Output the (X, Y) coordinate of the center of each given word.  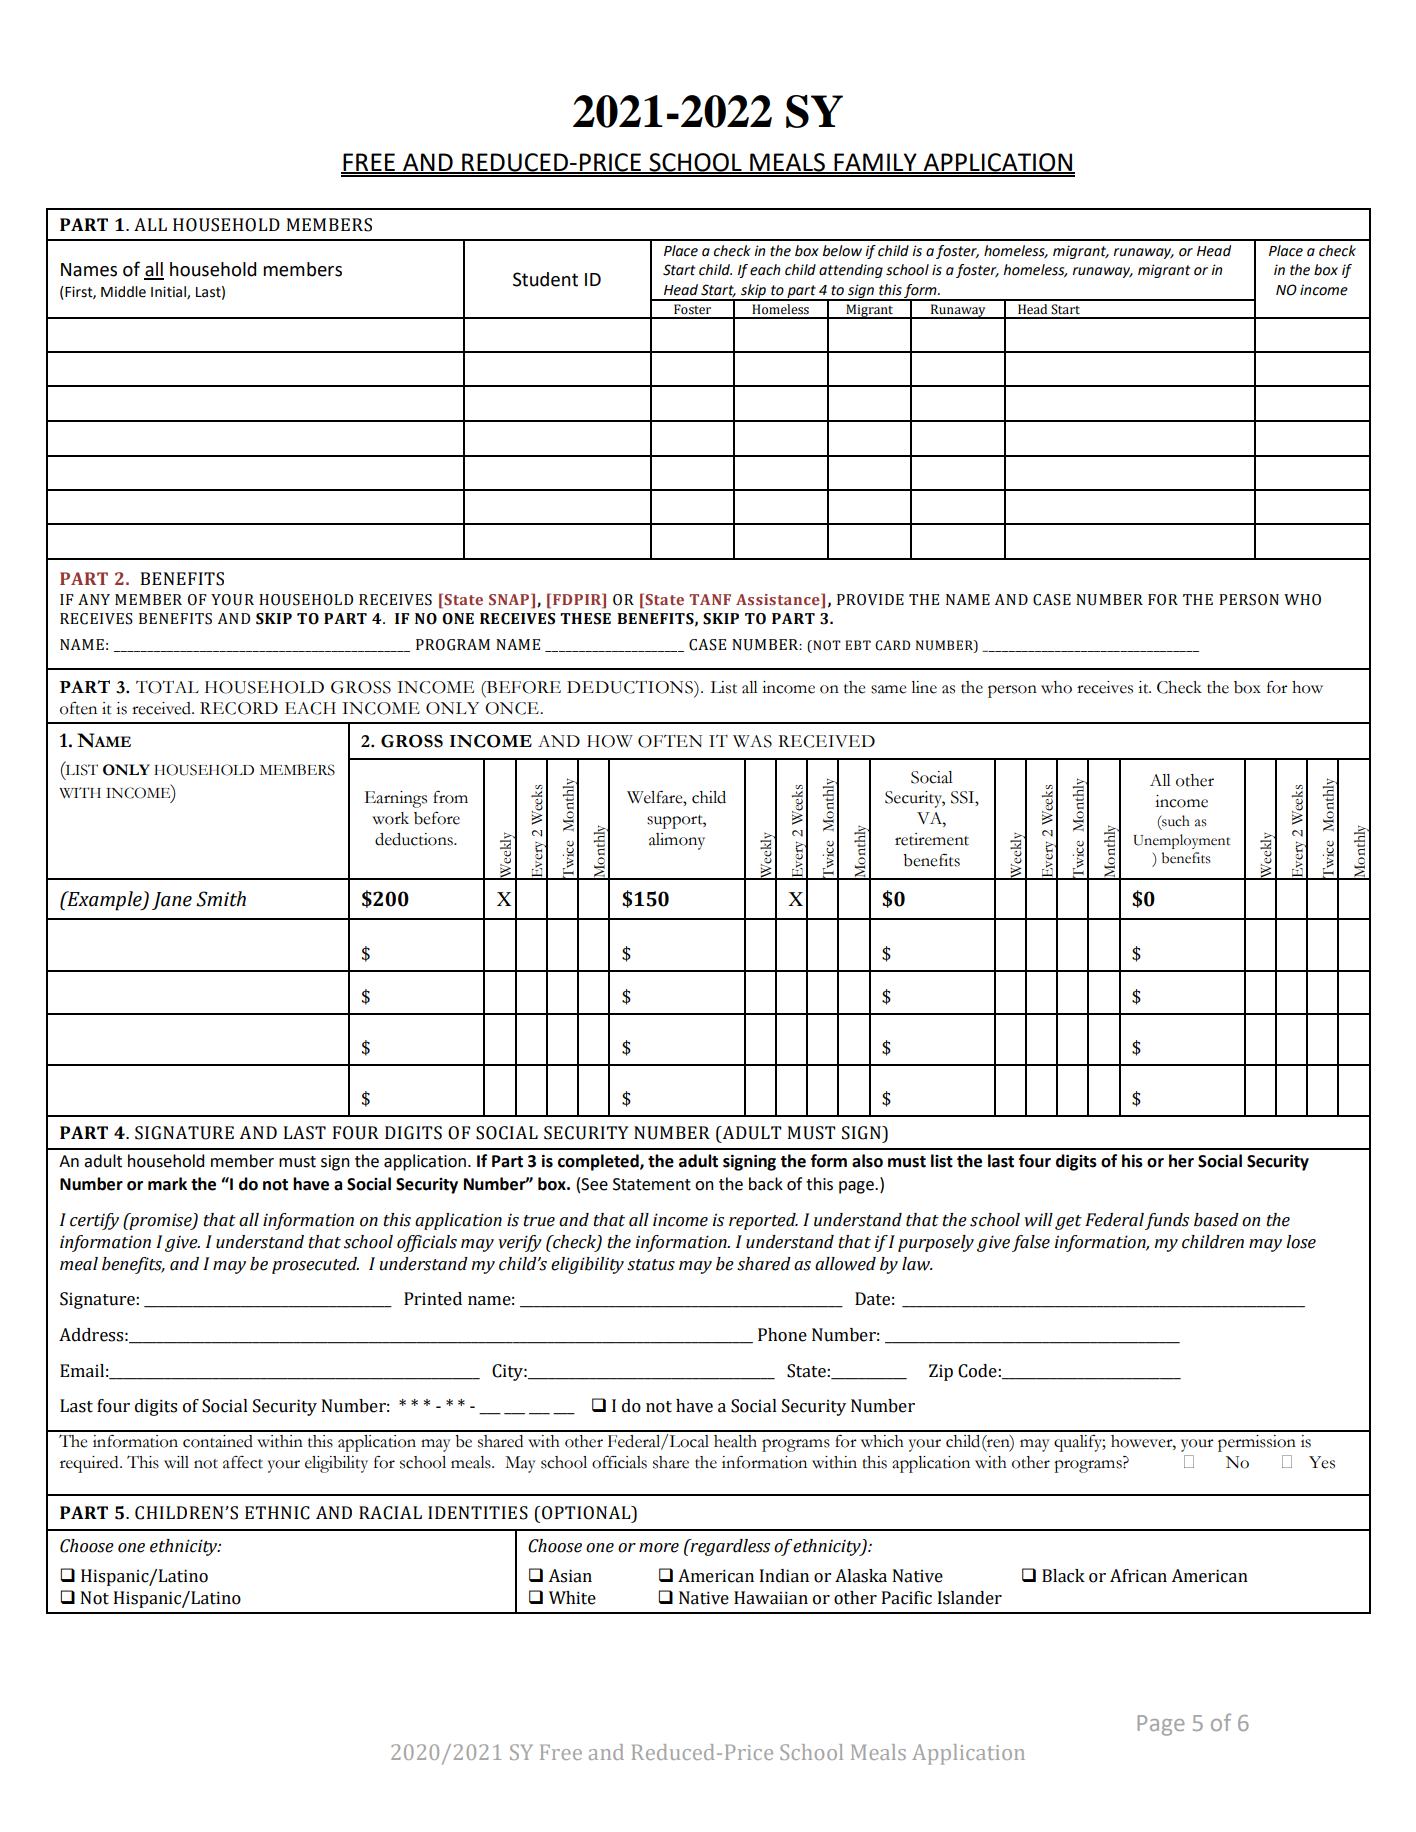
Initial (169, 292)
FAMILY (875, 163)
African (1138, 1576)
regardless (729, 1547)
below (842, 251)
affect (243, 1462)
